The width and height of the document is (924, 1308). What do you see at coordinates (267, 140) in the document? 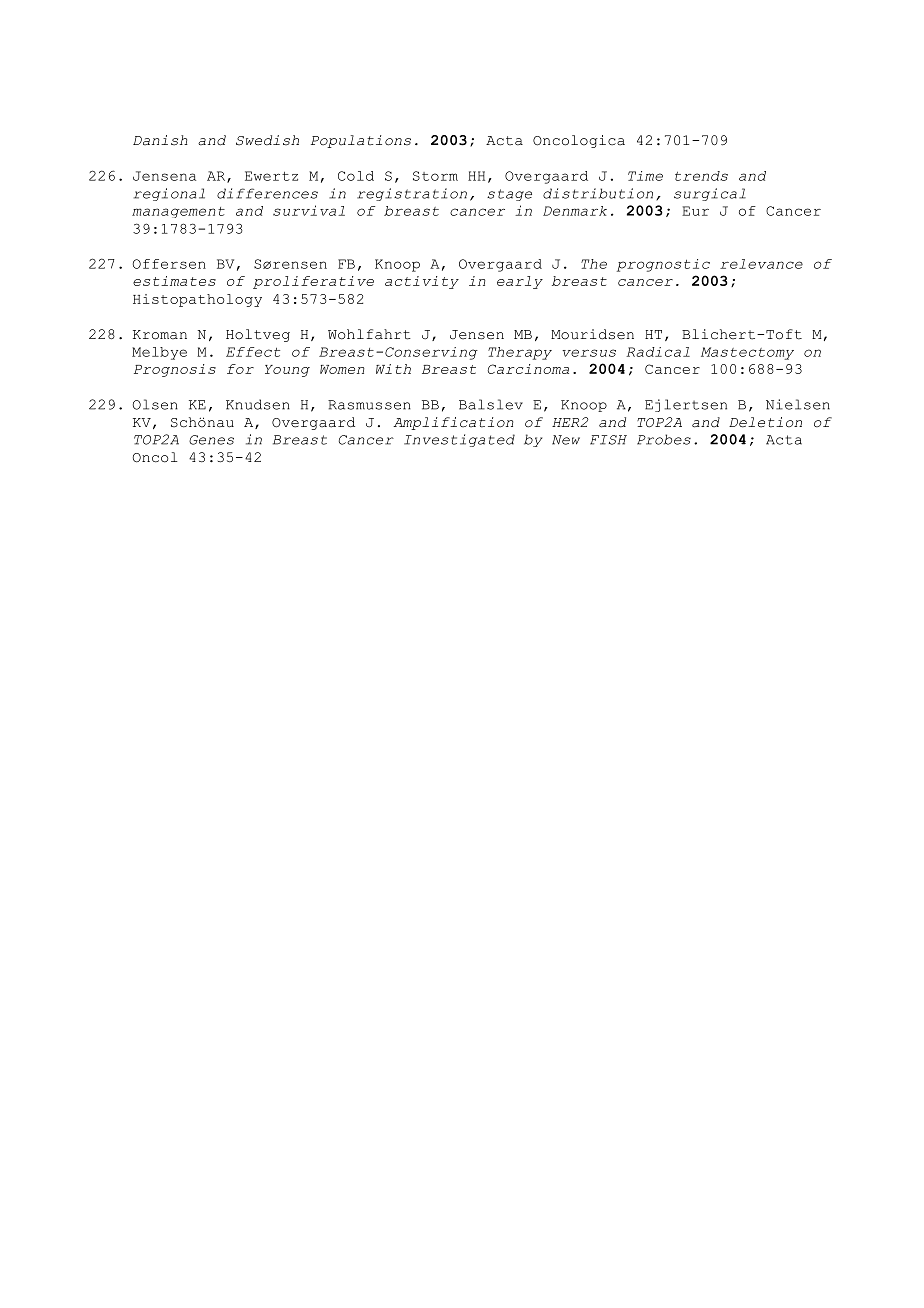
I see `Swedish` at bounding box center [267, 140].
